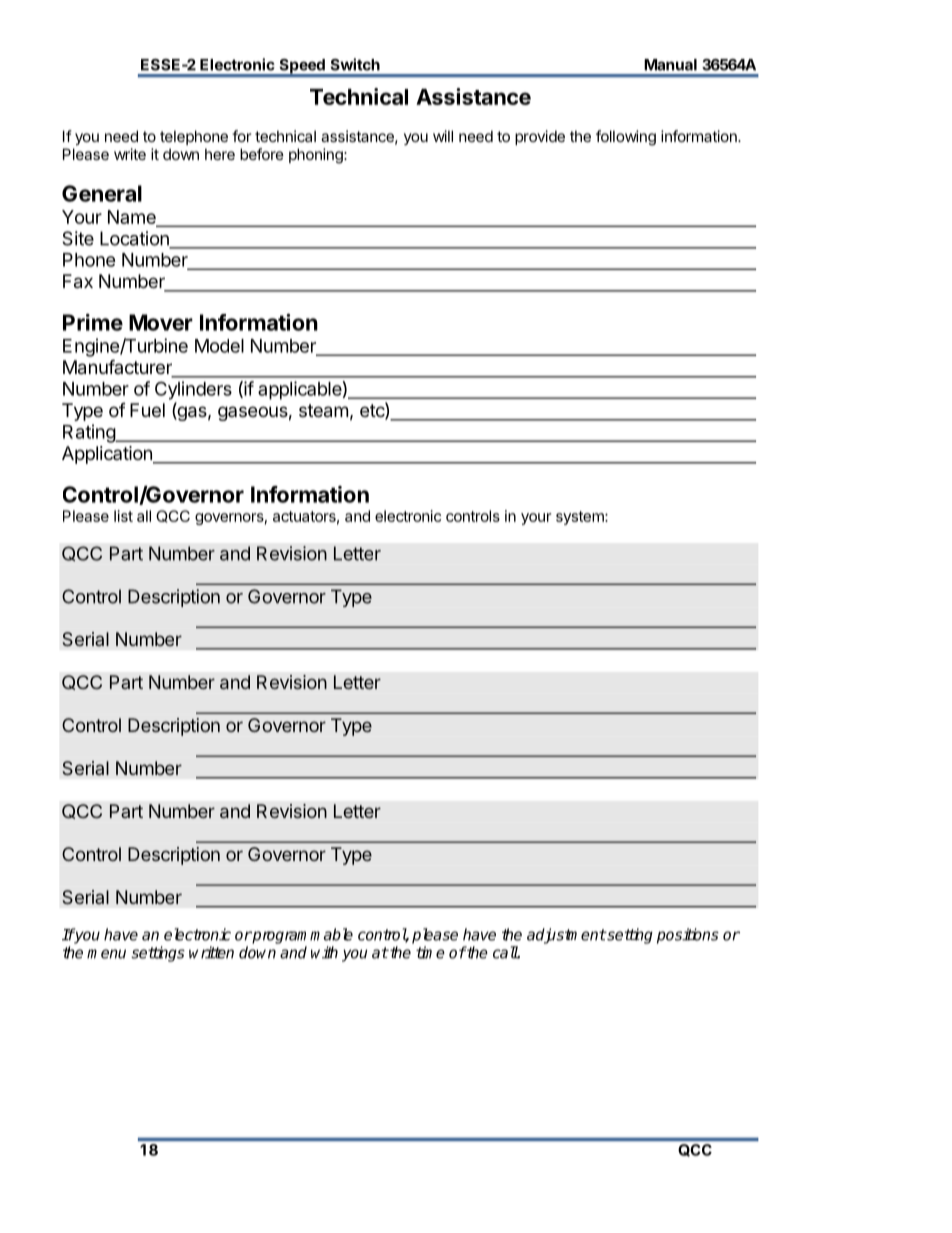 This screenshot has width=952, height=1233. What do you see at coordinates (566, 936) in the screenshot?
I see `adjustment` at bounding box center [566, 936].
